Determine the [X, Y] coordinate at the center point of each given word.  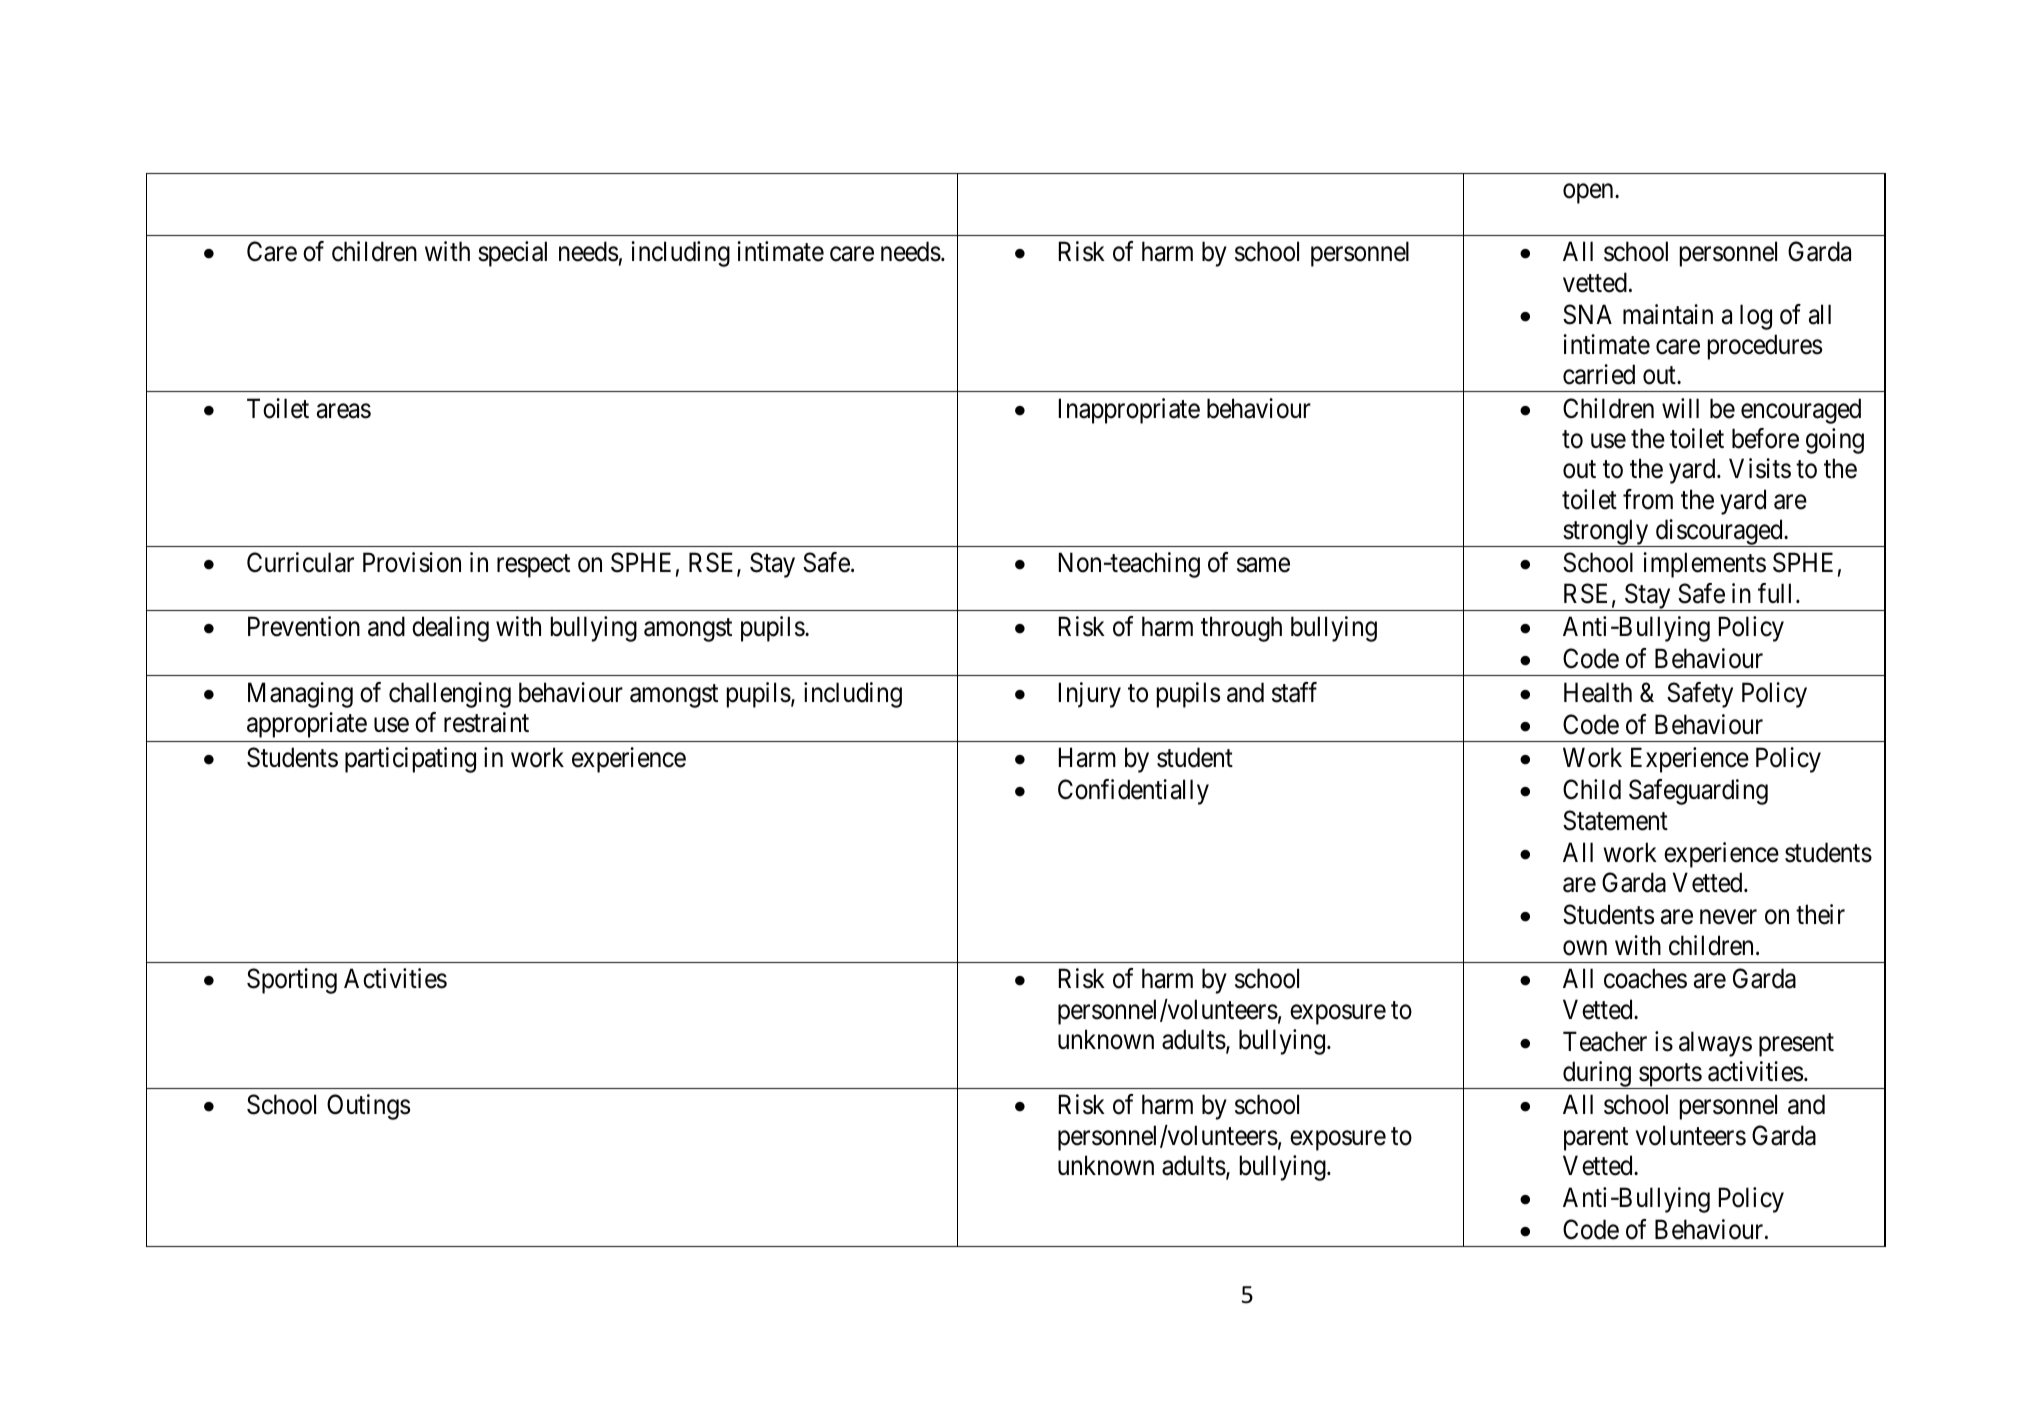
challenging [450, 695]
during [1597, 1075]
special [512, 254]
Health [1598, 692]
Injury [1090, 695]
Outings [368, 1107]
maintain [1668, 314]
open [1589, 193]
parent [1596, 1139]
